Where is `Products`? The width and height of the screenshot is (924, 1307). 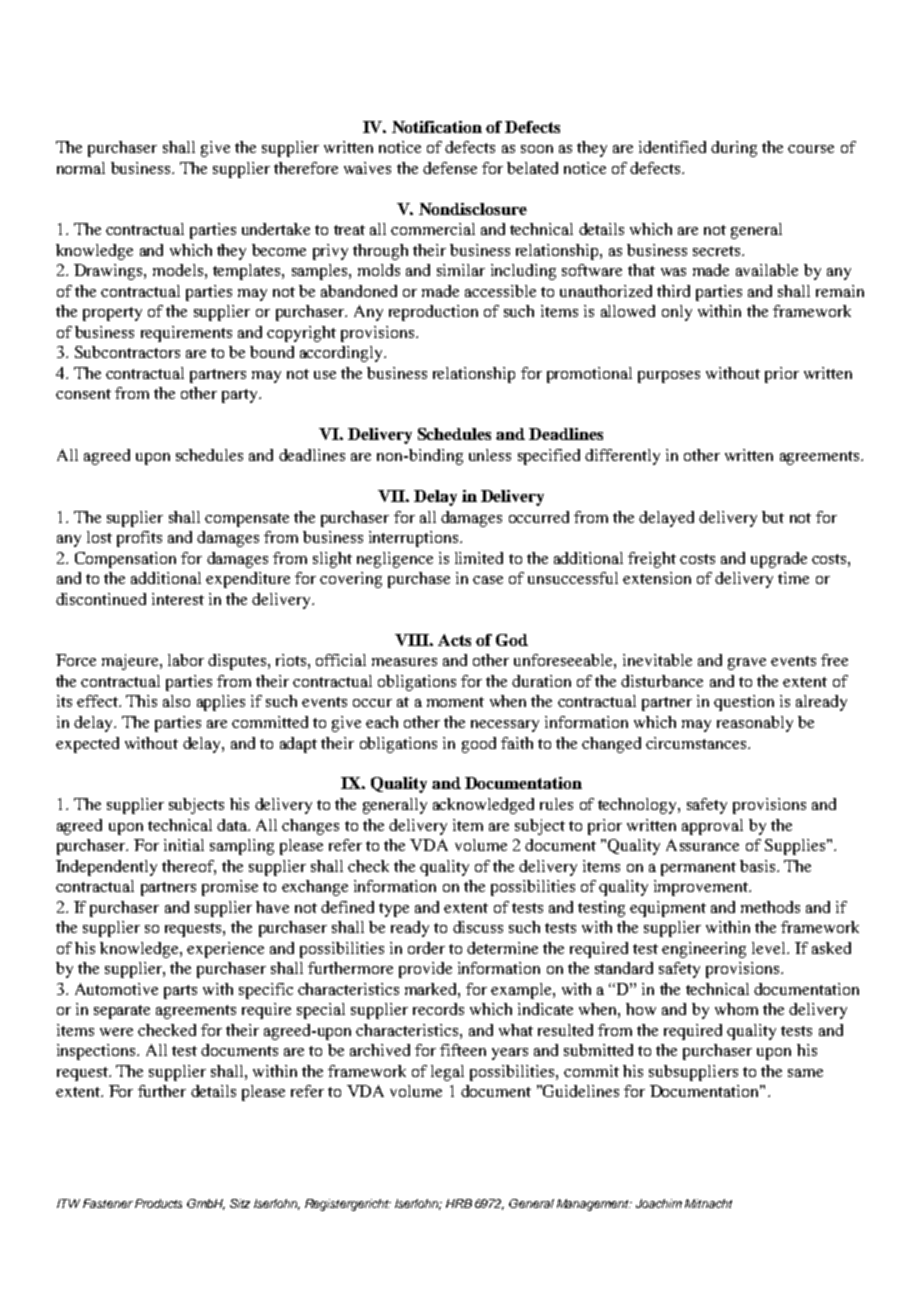
Products is located at coordinates (158, 1203).
